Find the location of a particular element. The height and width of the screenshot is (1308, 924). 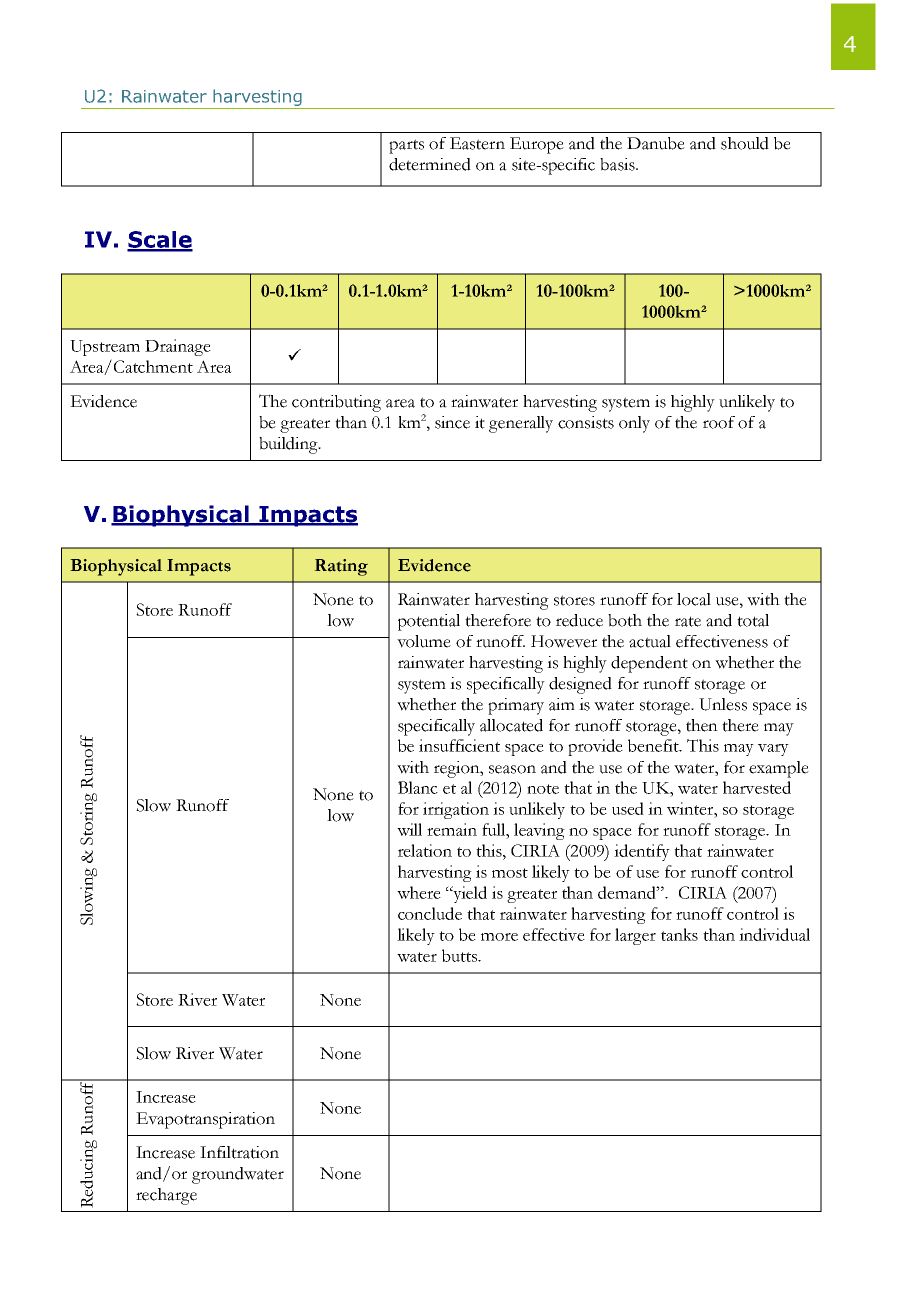

Infiltration is located at coordinates (239, 1152).
